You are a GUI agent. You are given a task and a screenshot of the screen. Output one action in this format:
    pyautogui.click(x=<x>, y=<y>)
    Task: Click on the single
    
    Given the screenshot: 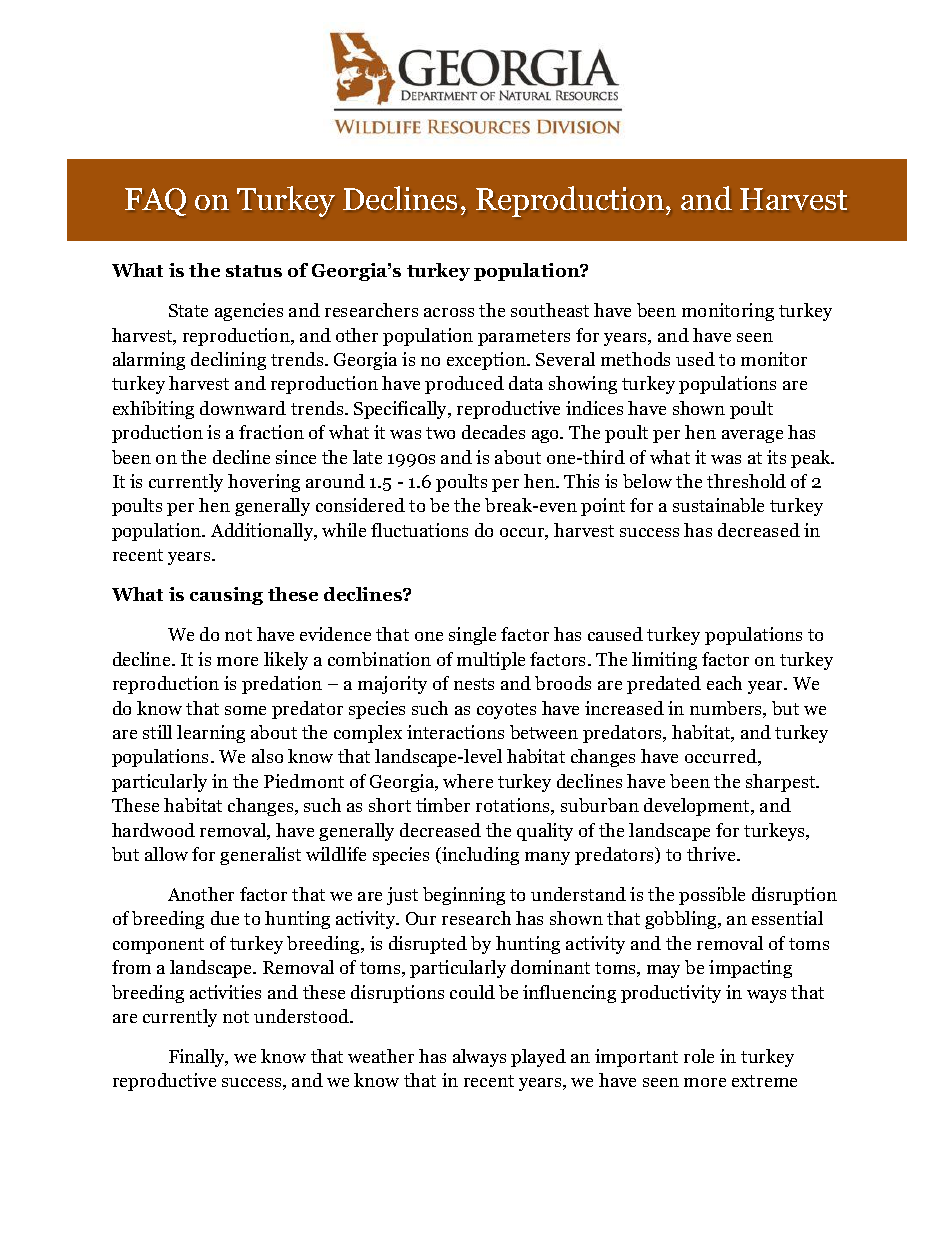 What is the action you would take?
    pyautogui.click(x=472, y=636)
